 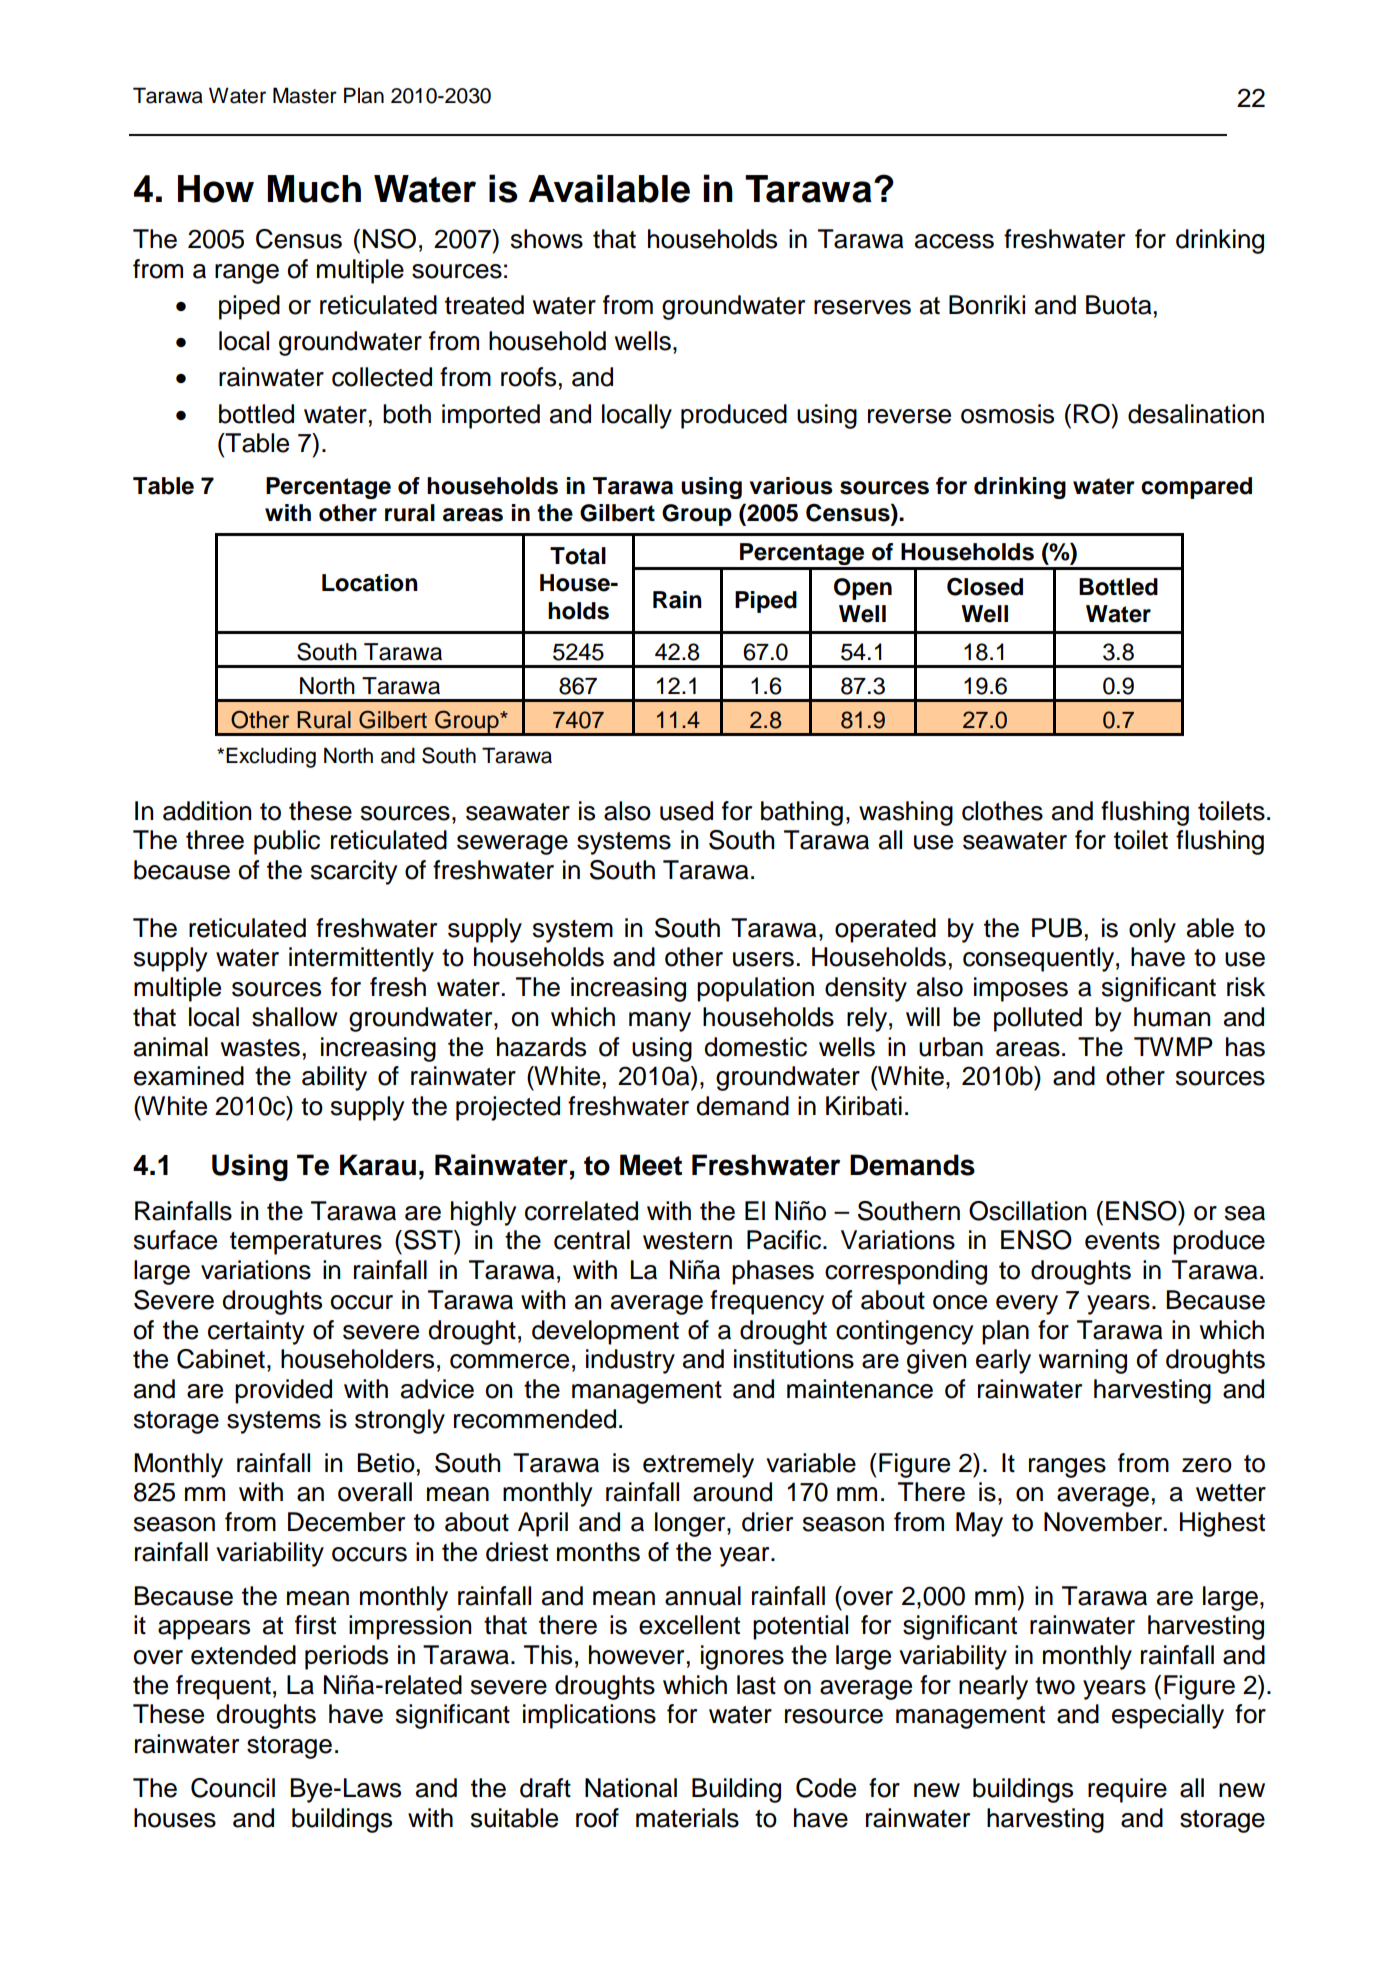 What do you see at coordinates (687, 1818) in the screenshot?
I see `materials` at bounding box center [687, 1818].
